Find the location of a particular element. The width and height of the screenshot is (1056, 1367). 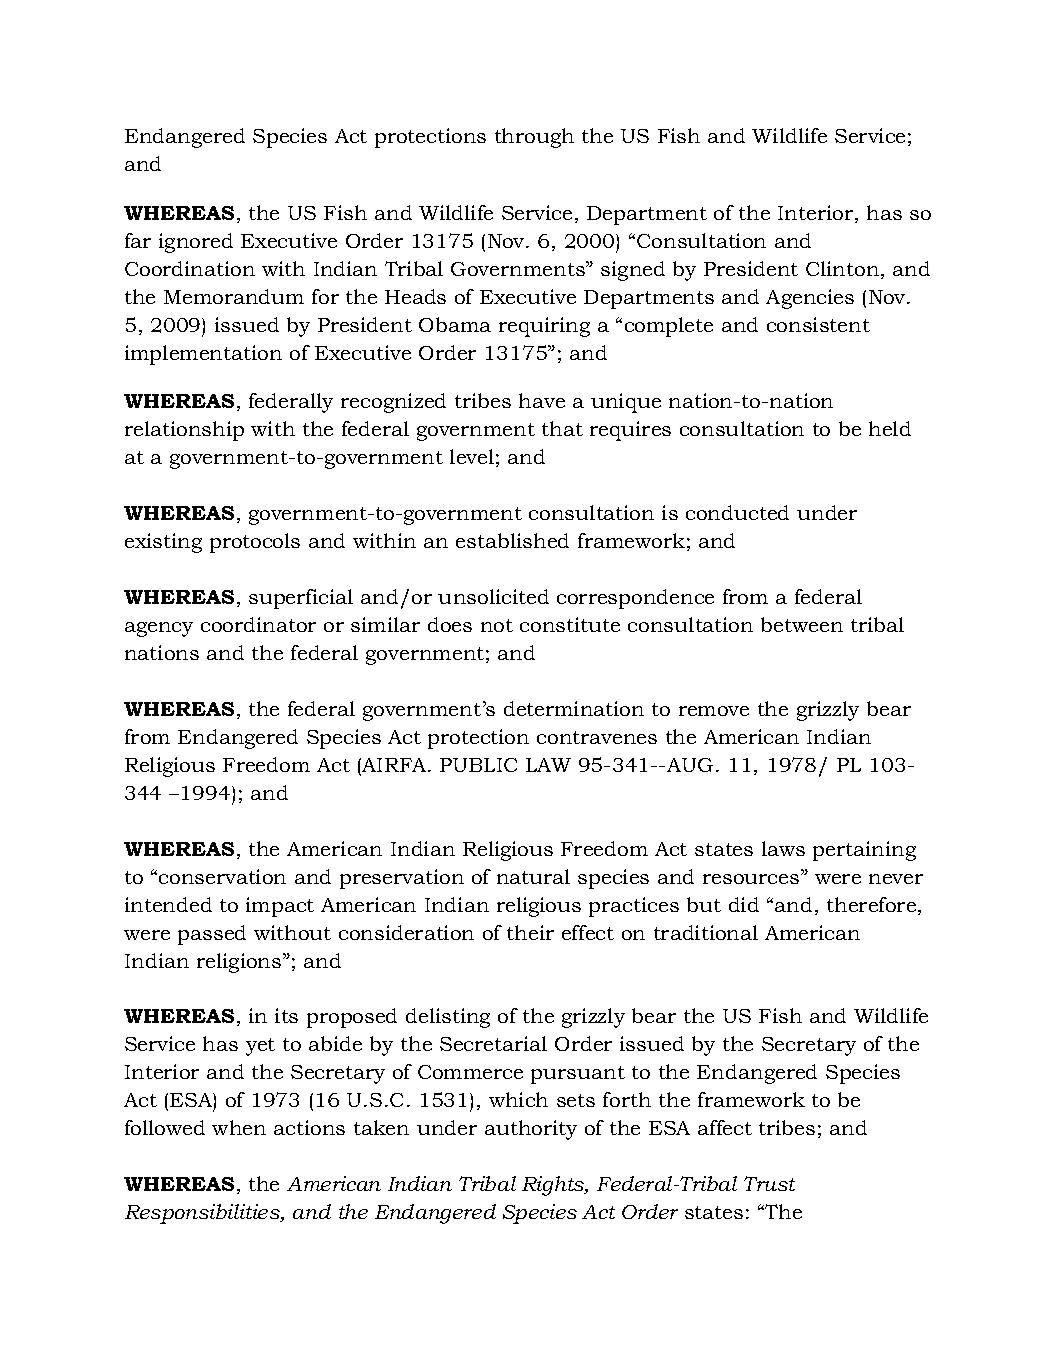

ignored is located at coordinates (196, 243).
